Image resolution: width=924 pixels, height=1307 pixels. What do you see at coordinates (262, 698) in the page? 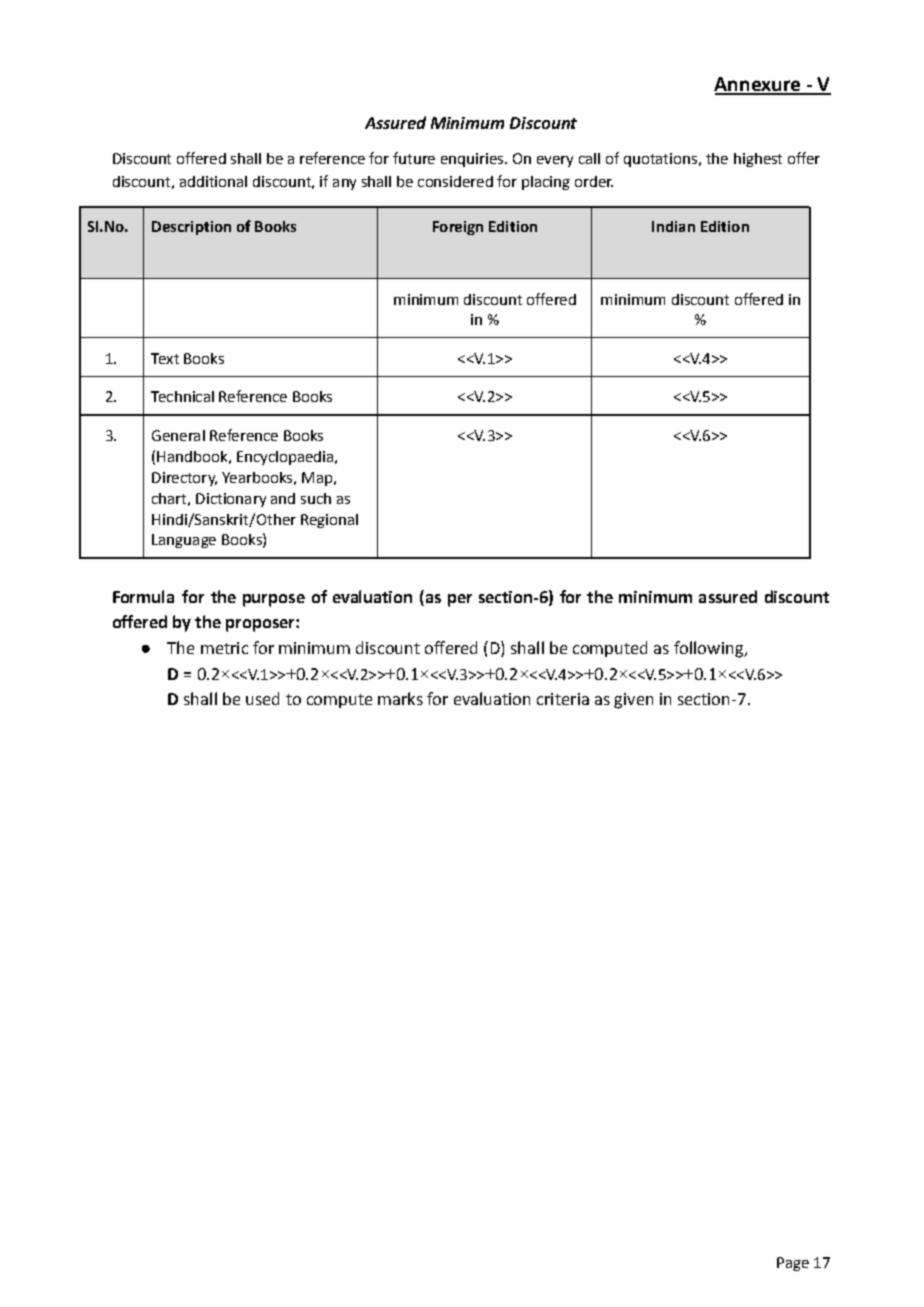
I see `used` at bounding box center [262, 698].
